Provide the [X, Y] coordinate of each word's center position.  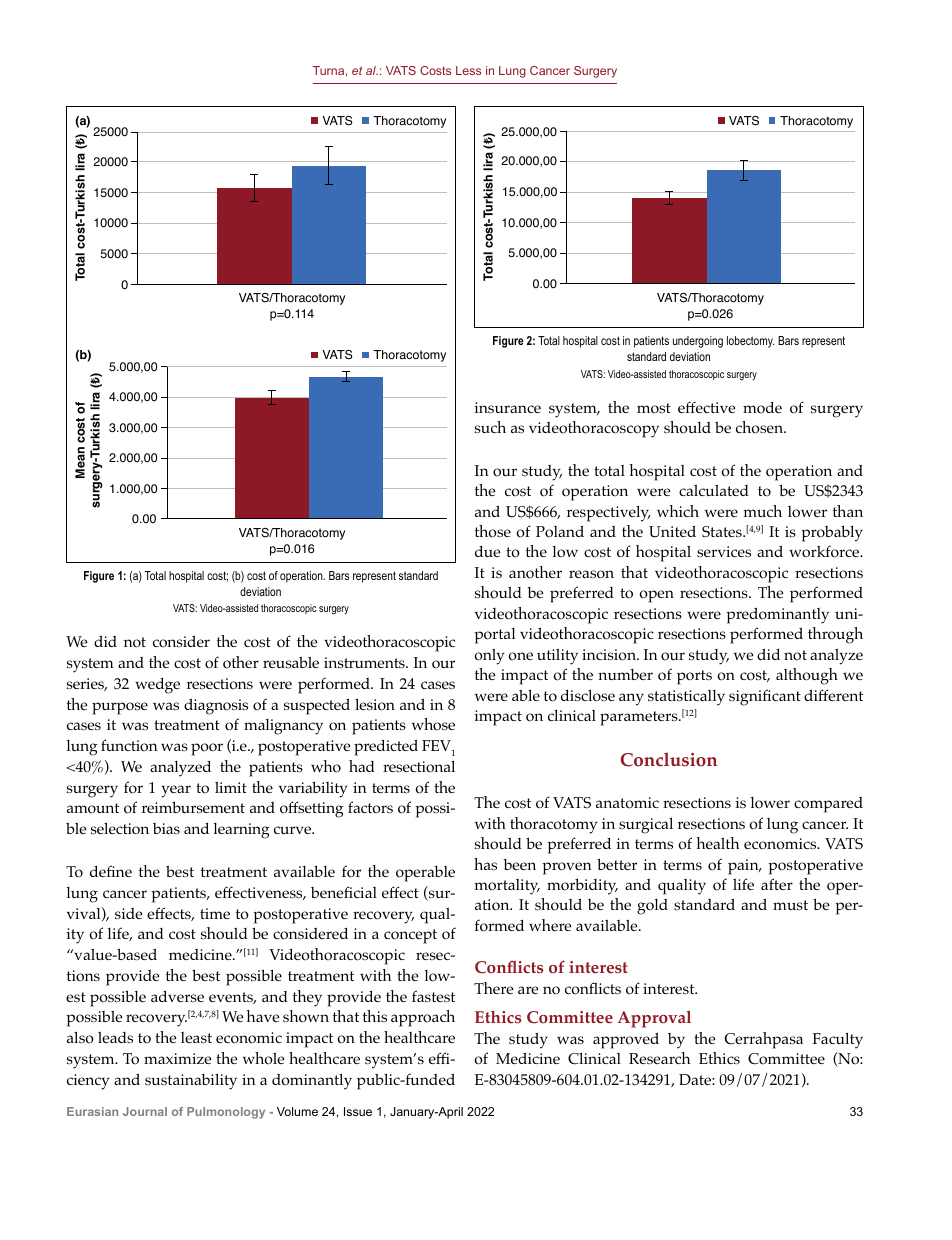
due [488, 551]
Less [468, 70]
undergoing [698, 342]
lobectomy [751, 342]
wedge [157, 686]
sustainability [191, 1081]
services [724, 551]
